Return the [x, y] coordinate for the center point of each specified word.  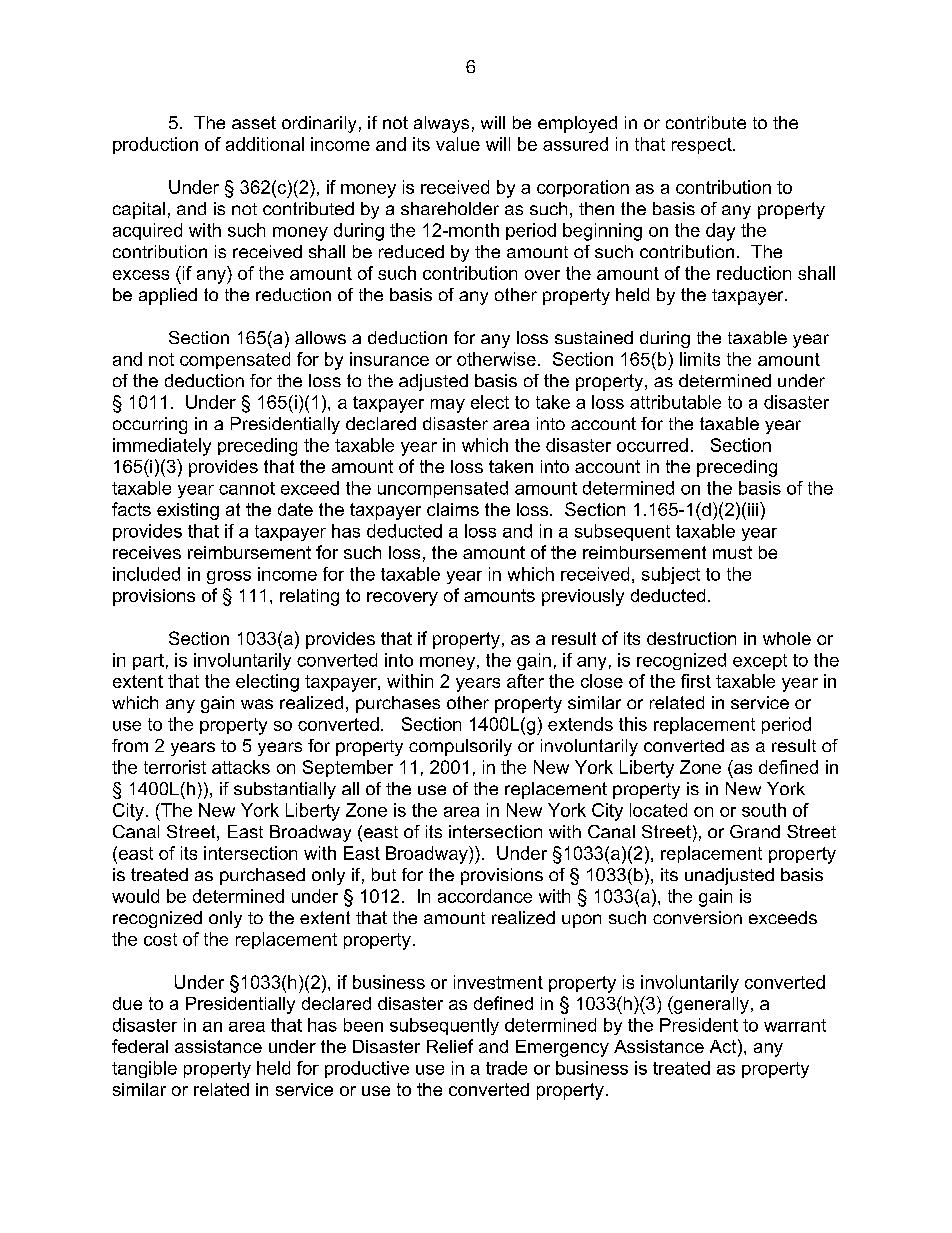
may [448, 406]
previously [583, 597]
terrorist [175, 767]
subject [671, 575]
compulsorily [460, 747]
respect [703, 146]
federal [140, 1046]
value [458, 144]
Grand [755, 831]
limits [700, 359]
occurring [150, 425]
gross [229, 577]
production [155, 145]
